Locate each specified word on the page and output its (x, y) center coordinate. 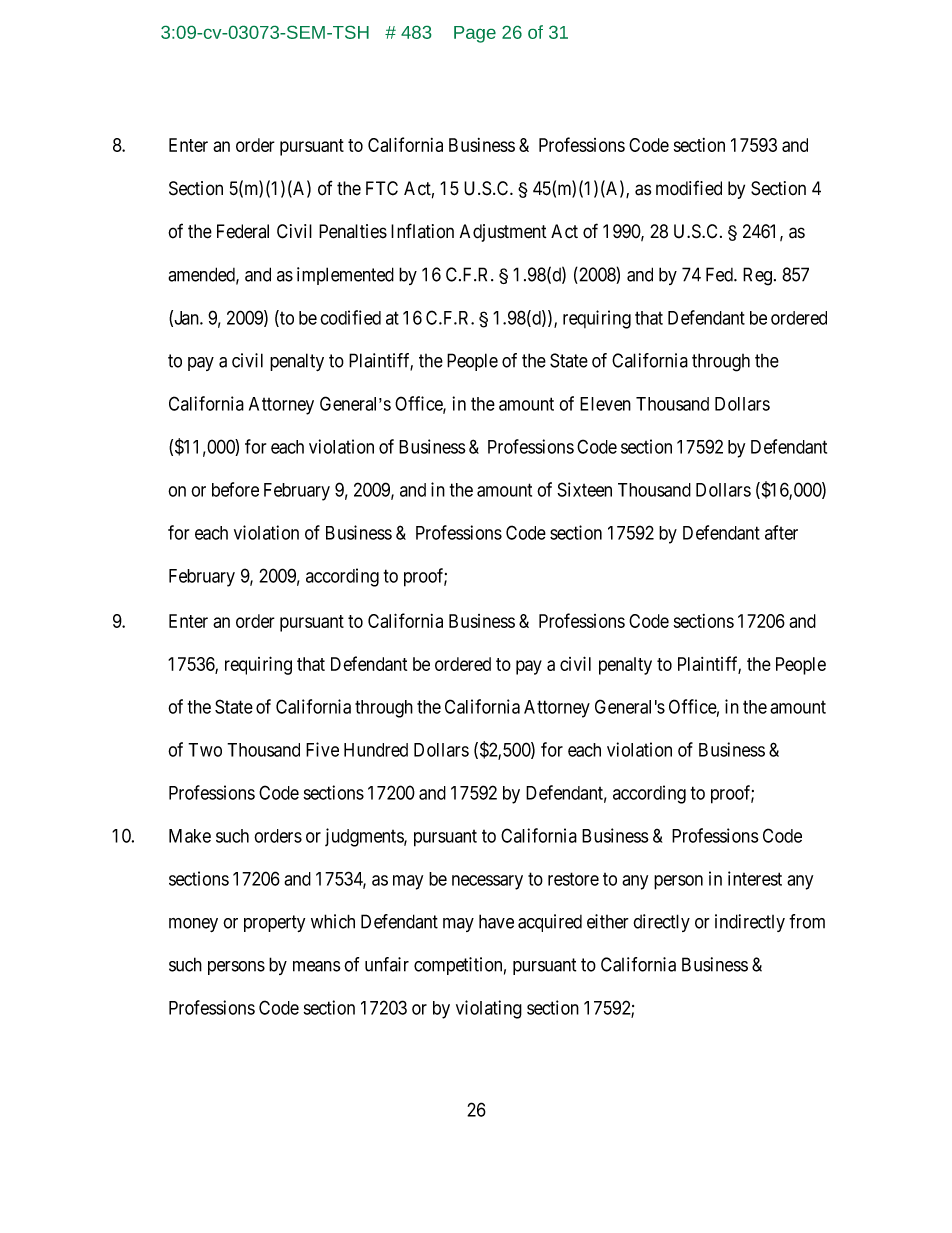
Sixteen (584, 489)
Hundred (376, 750)
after (781, 532)
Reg (757, 276)
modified (689, 188)
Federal (243, 231)
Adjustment (503, 233)
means (317, 966)
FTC (382, 188)
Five (322, 749)
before (235, 489)
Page (475, 34)
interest (755, 878)
